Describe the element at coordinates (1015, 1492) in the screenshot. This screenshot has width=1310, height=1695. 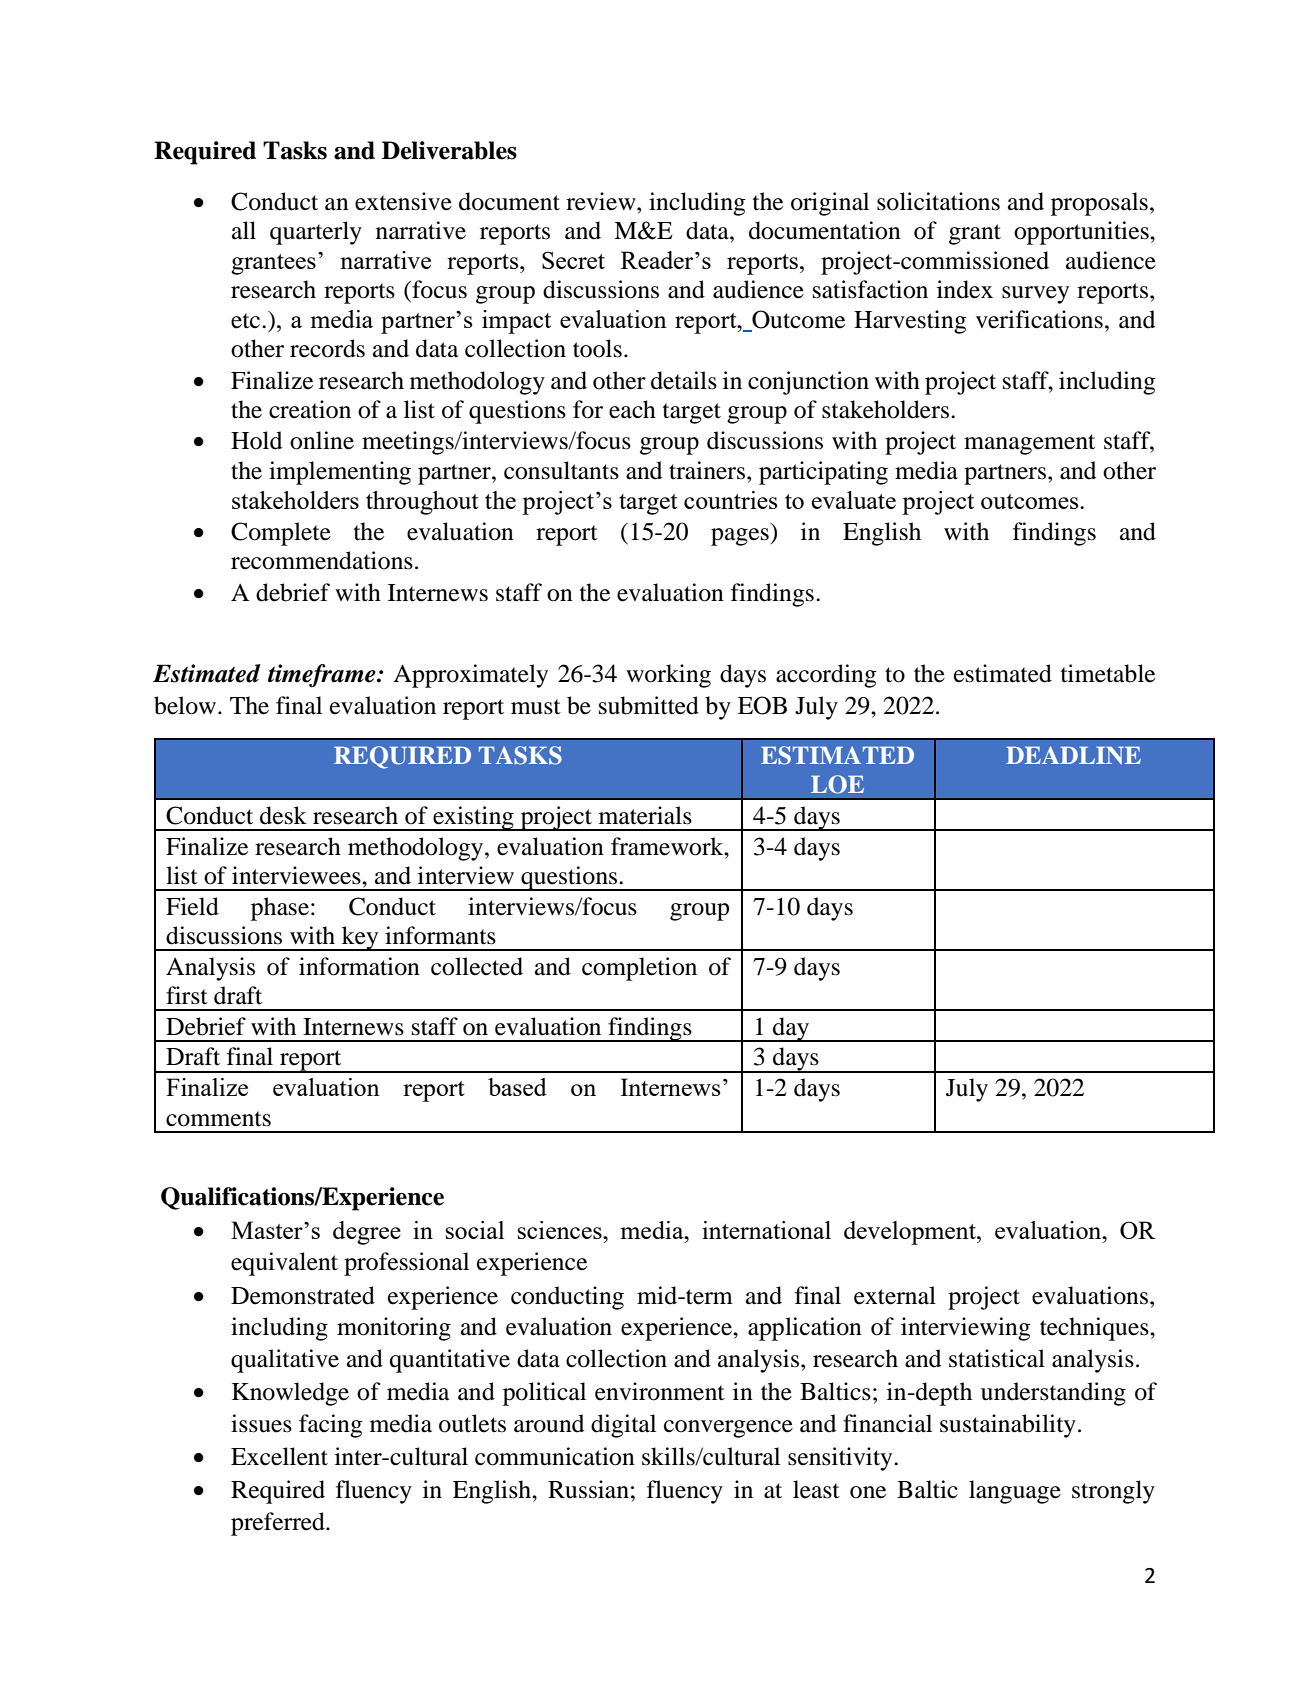
I see `language` at that location.
